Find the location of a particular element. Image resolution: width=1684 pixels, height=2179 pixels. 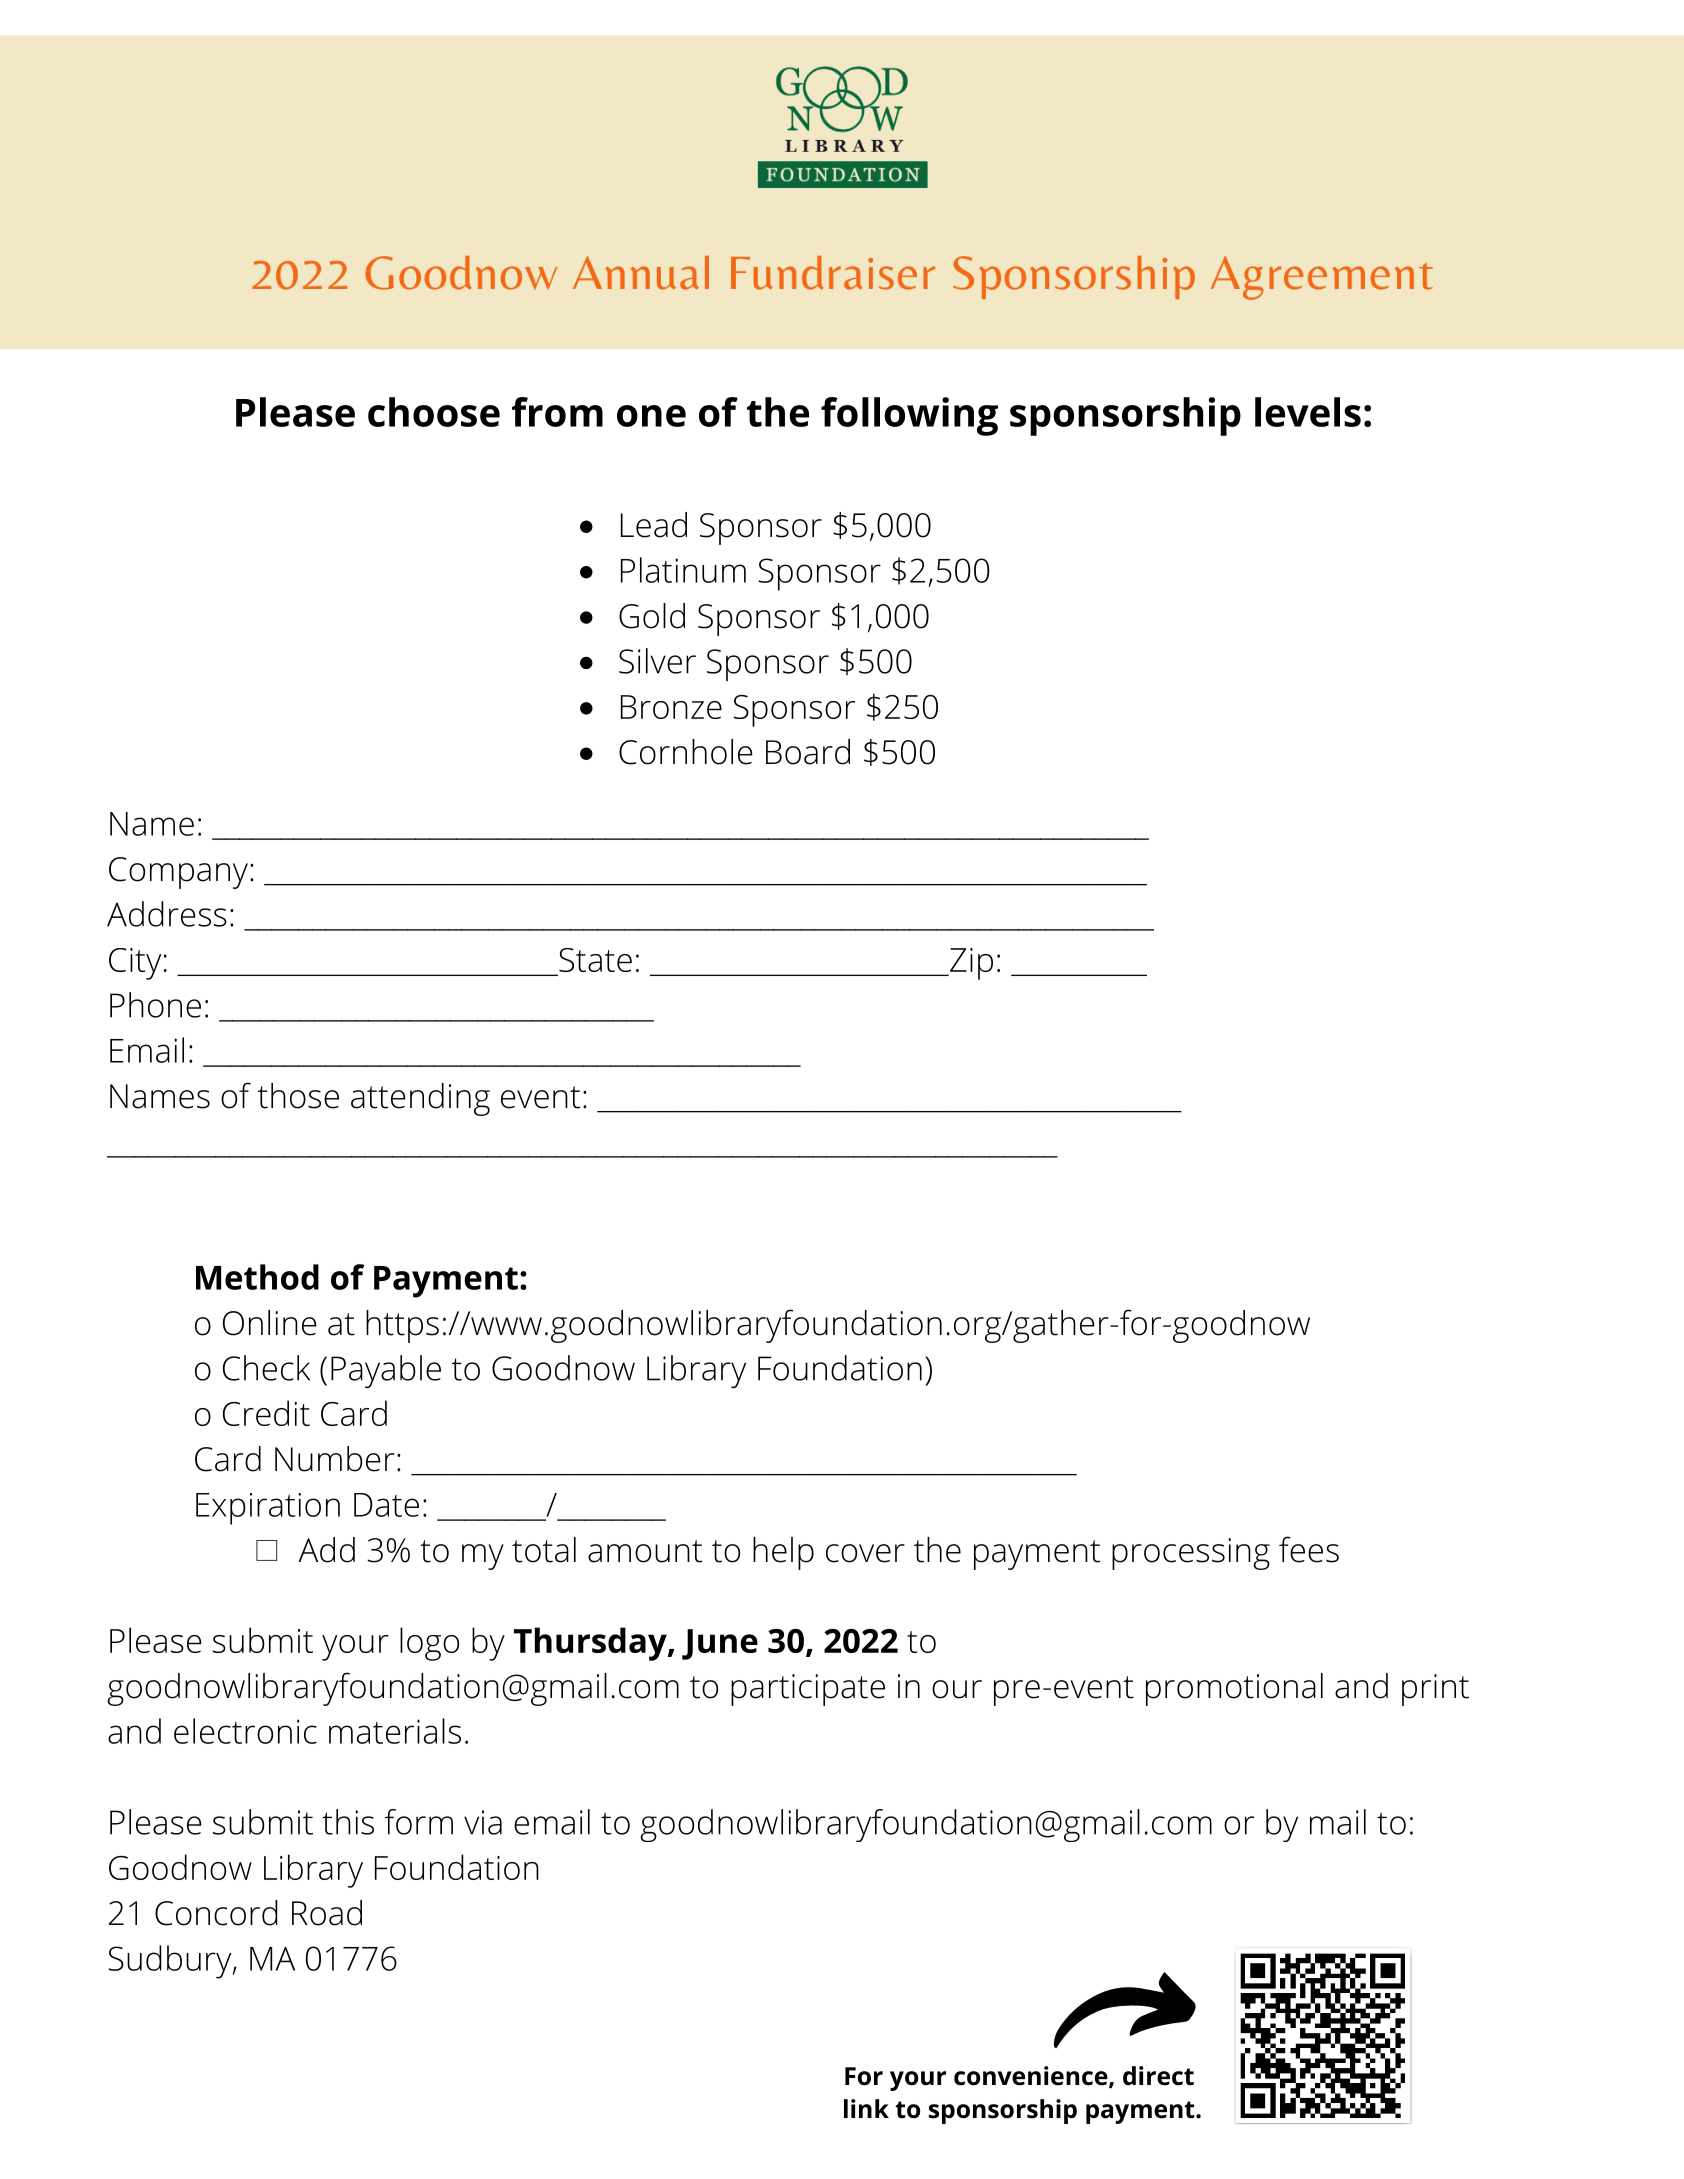

choose is located at coordinates (434, 412).
